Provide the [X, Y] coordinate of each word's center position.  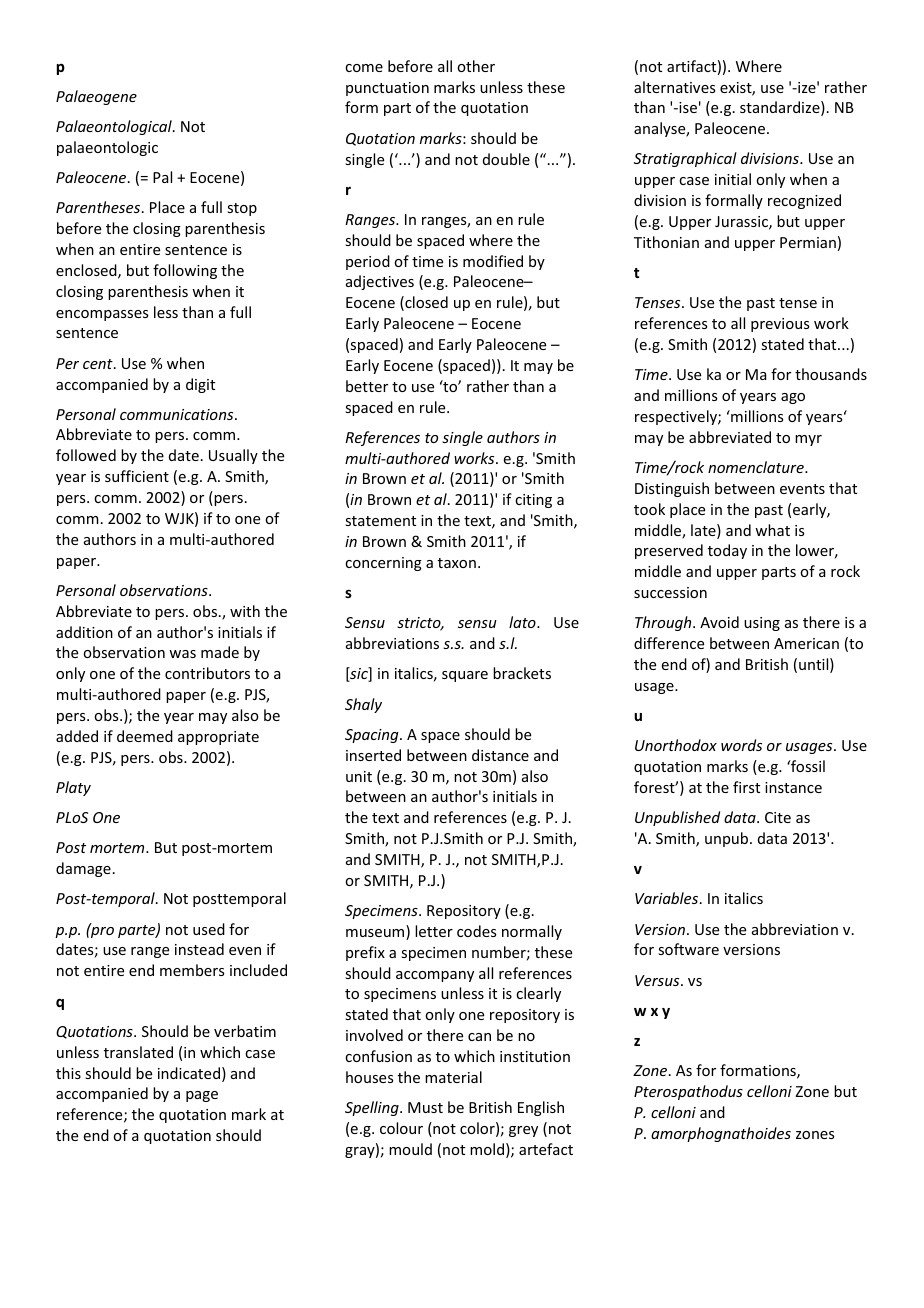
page [202, 1096]
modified [493, 261]
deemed [145, 736]
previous [780, 325]
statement [380, 521]
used [209, 929]
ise [687, 107]
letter [434, 931]
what [772, 530]
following [185, 271]
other [476, 66]
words [741, 745]
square [465, 676]
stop [242, 209]
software [688, 949]
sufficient [137, 476]
